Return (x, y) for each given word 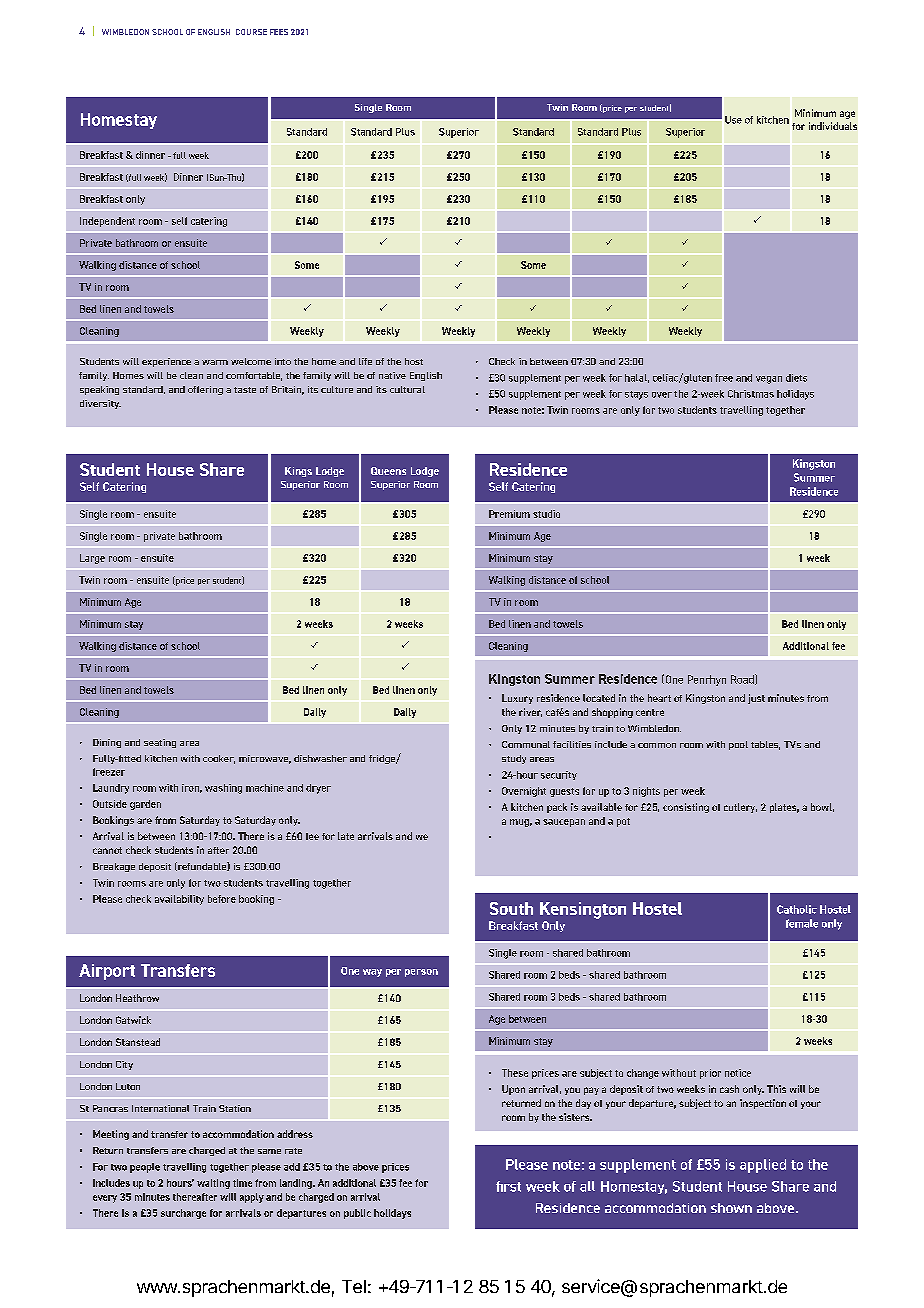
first (508, 1186)
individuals (833, 126)
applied (763, 1166)
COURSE (251, 32)
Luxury (517, 699)
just (756, 699)
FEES (279, 32)
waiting (213, 1184)
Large (92, 559)
